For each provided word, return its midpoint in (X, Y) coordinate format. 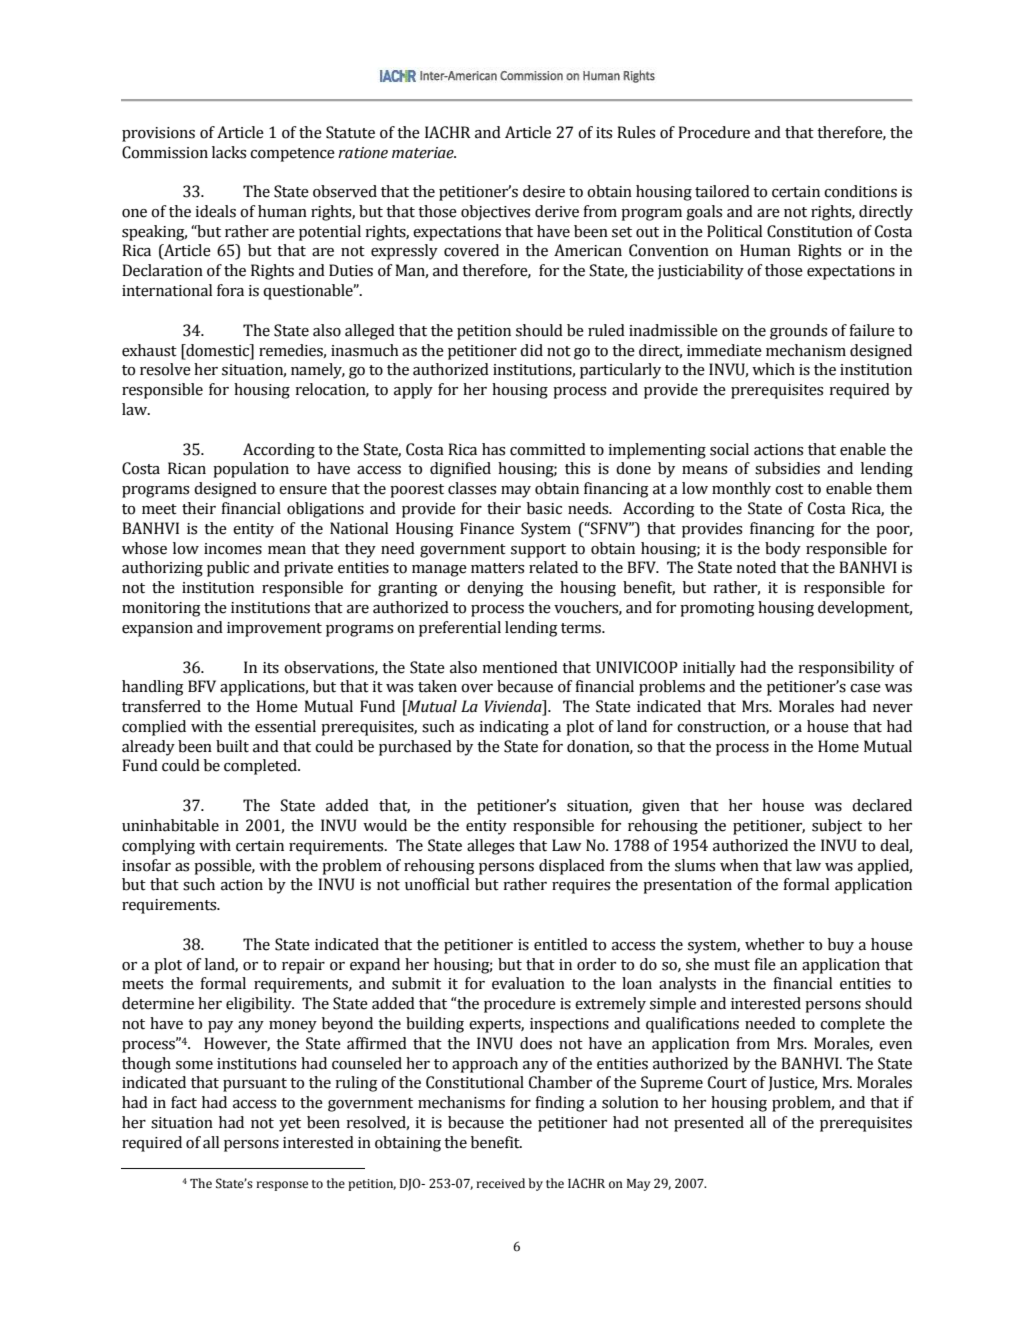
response (282, 1186)
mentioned (520, 667)
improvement (274, 629)
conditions (860, 191)
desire (544, 191)
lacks (229, 152)
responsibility (846, 669)
